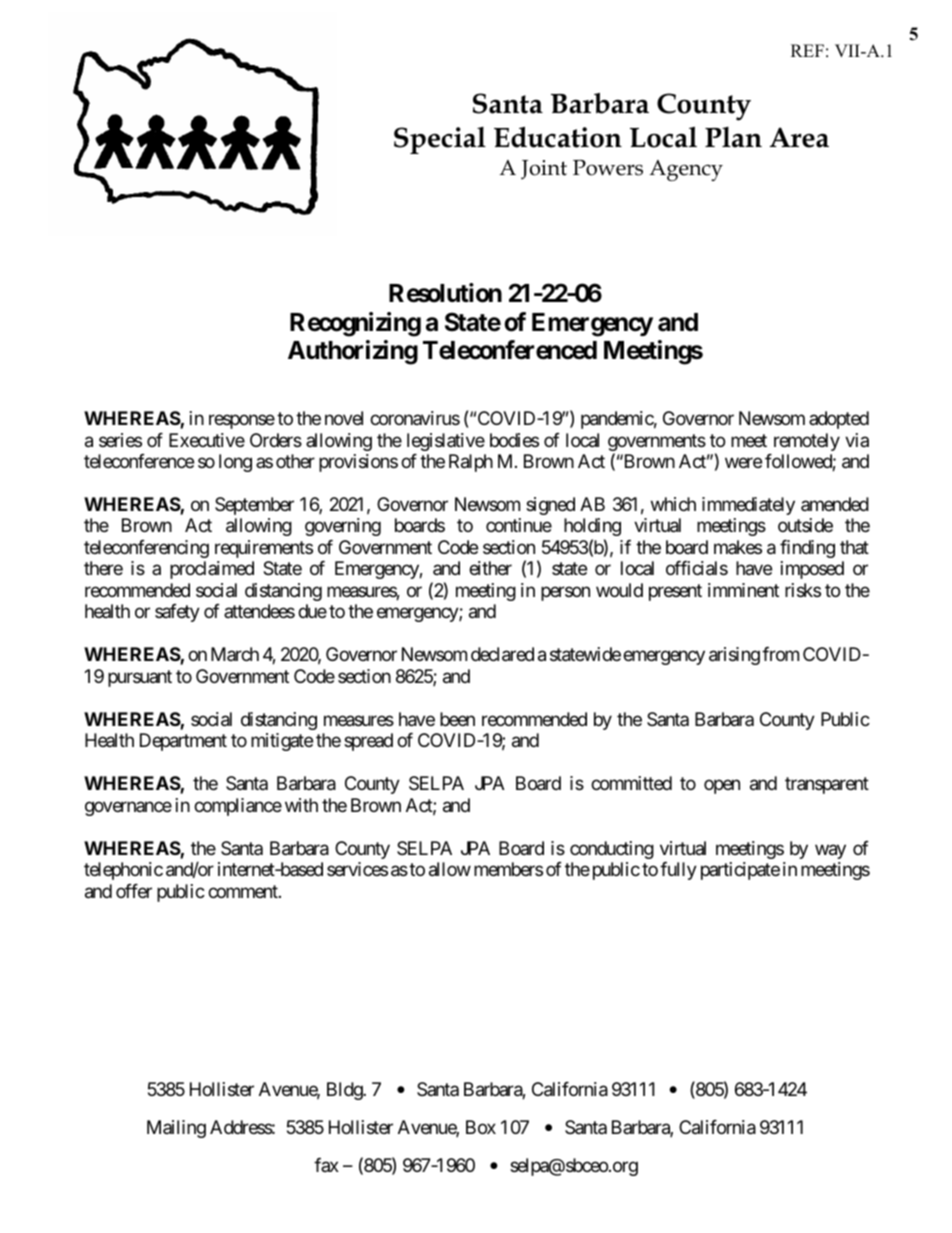 The width and height of the screenshot is (952, 1233). Describe the element at coordinates (244, 891) in the screenshot. I see `comment` at that location.
